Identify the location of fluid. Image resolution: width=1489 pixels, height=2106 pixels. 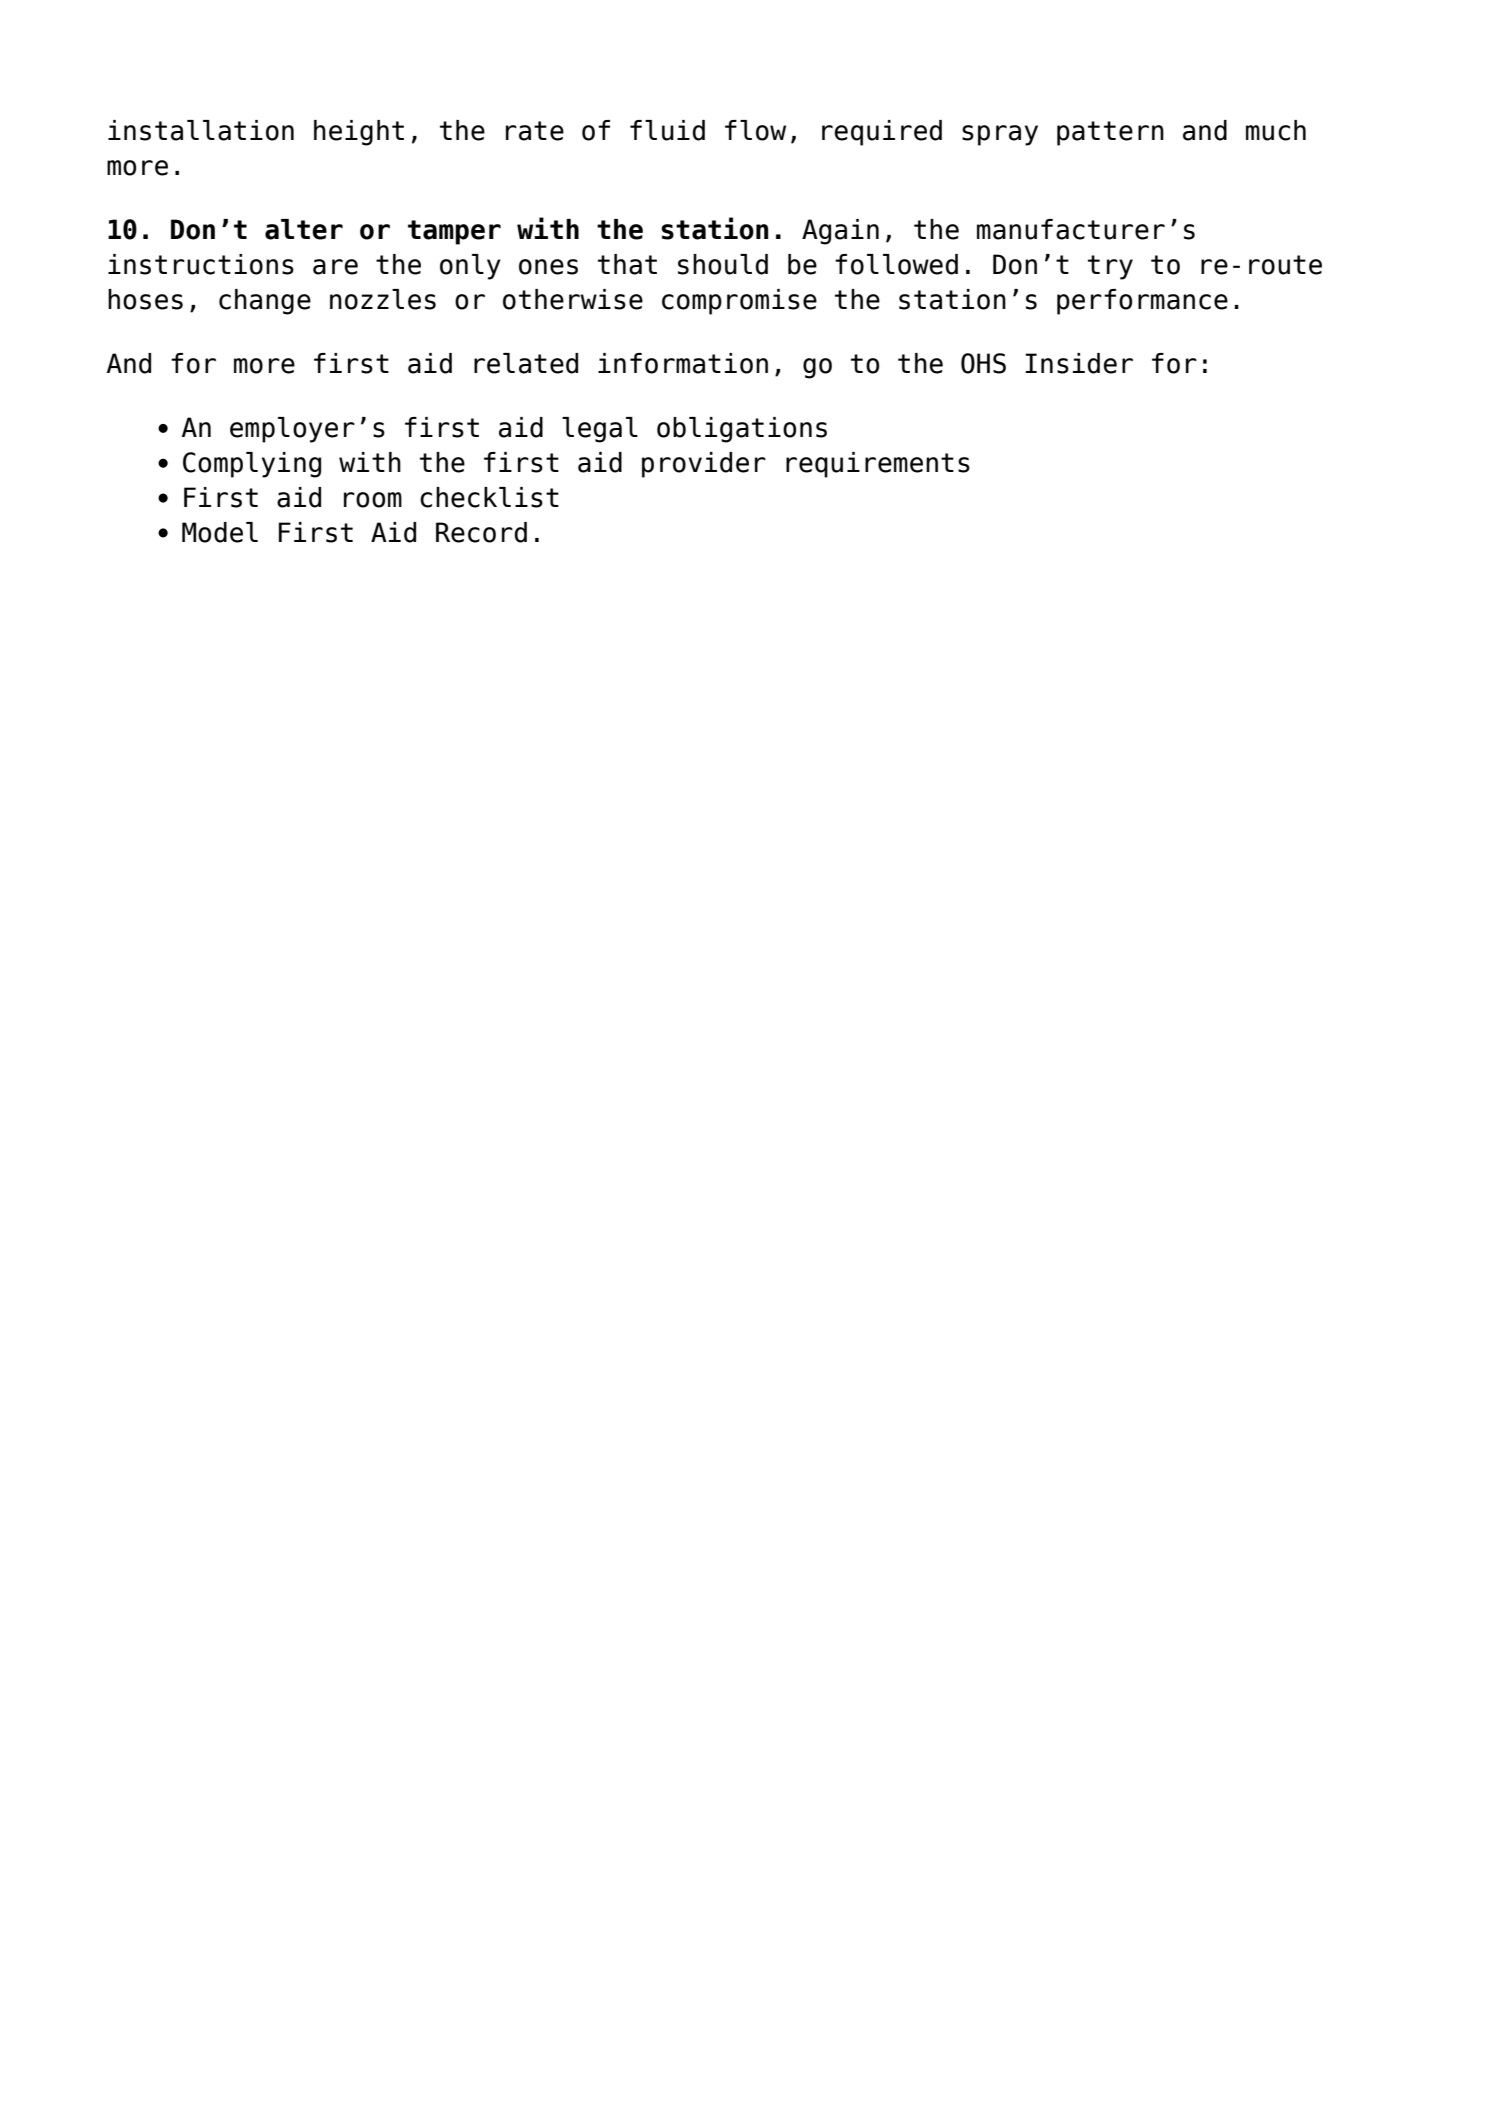
(667, 130).
